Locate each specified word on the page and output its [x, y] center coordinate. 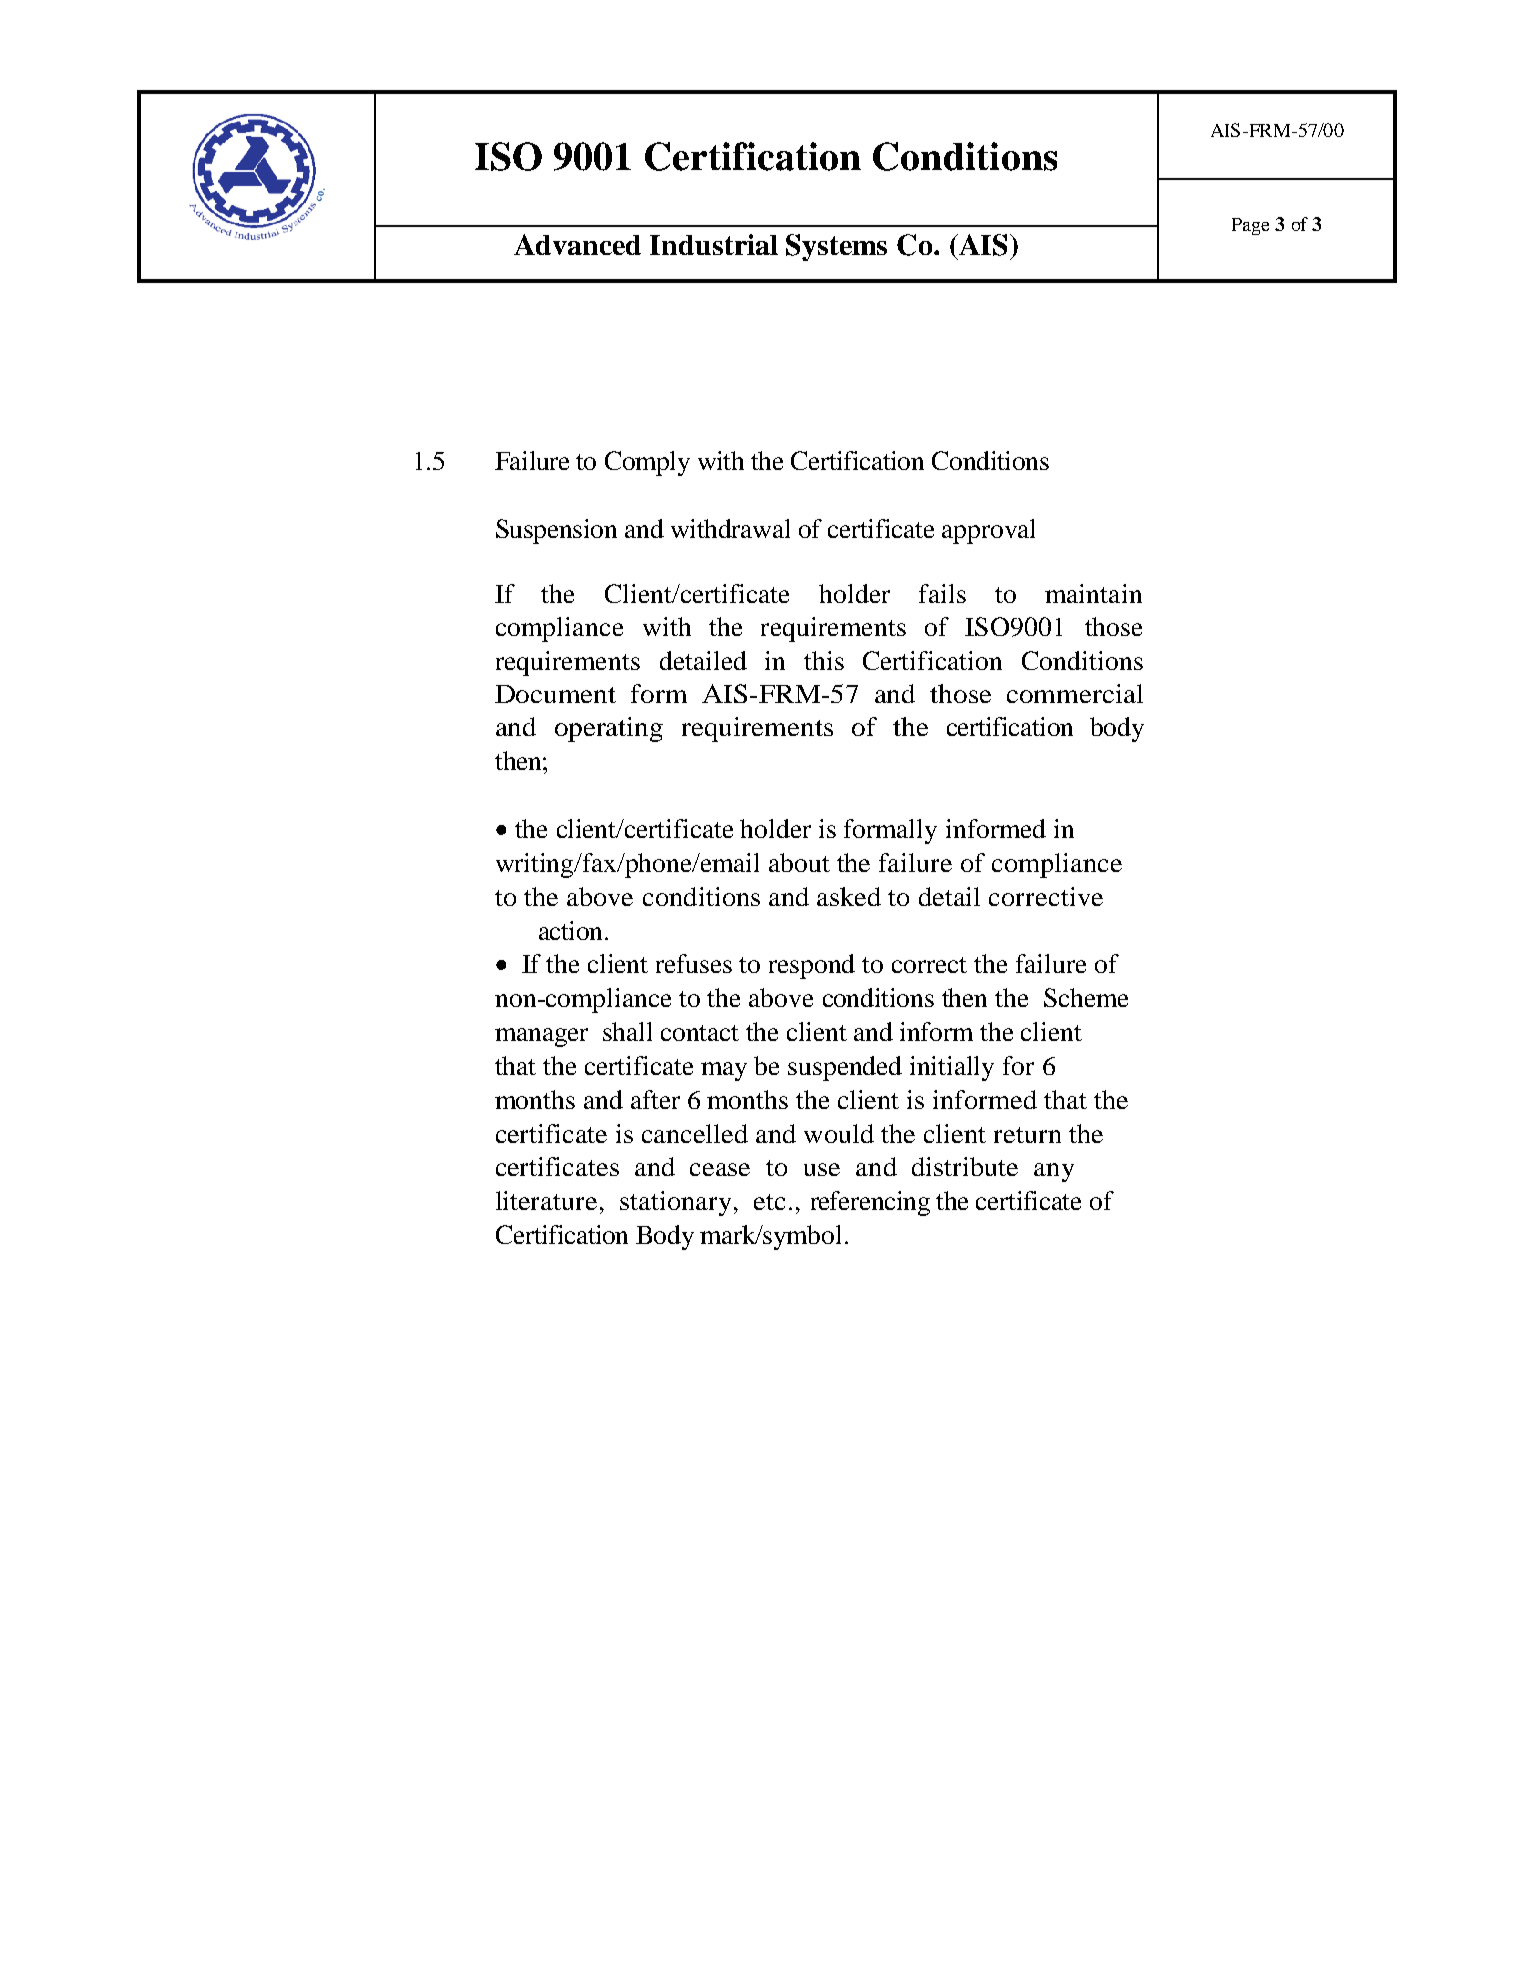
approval [988, 531]
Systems [836, 247]
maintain [1093, 593]
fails [942, 593]
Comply [647, 463]
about [799, 862]
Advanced [577, 244]
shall [627, 1031]
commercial [1075, 693]
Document [555, 694]
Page [1250, 226]
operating [609, 729]
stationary [675, 1203]
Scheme [1086, 997]
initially [952, 1068]
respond [812, 966]
